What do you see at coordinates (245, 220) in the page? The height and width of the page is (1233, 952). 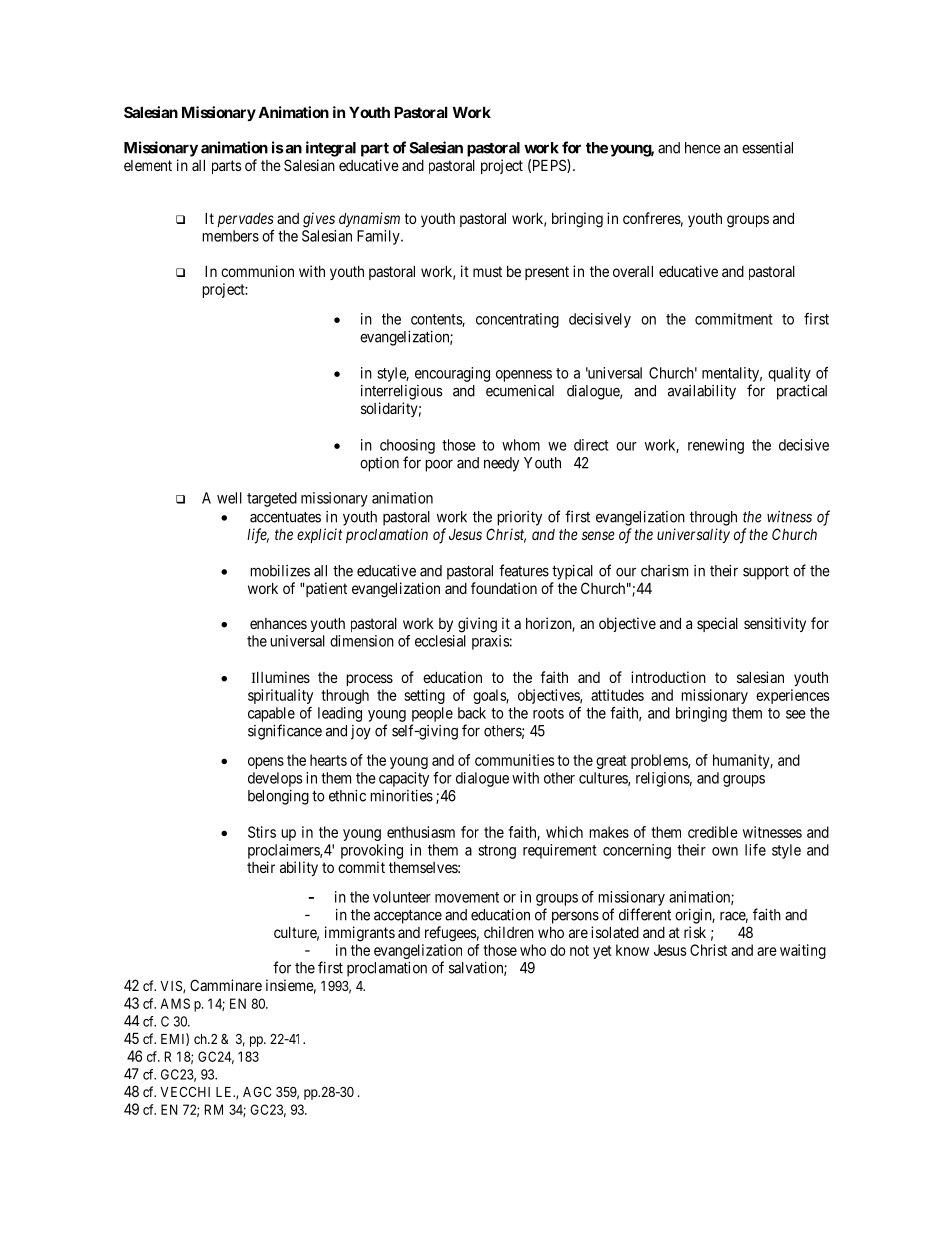 I see `pervades` at bounding box center [245, 220].
